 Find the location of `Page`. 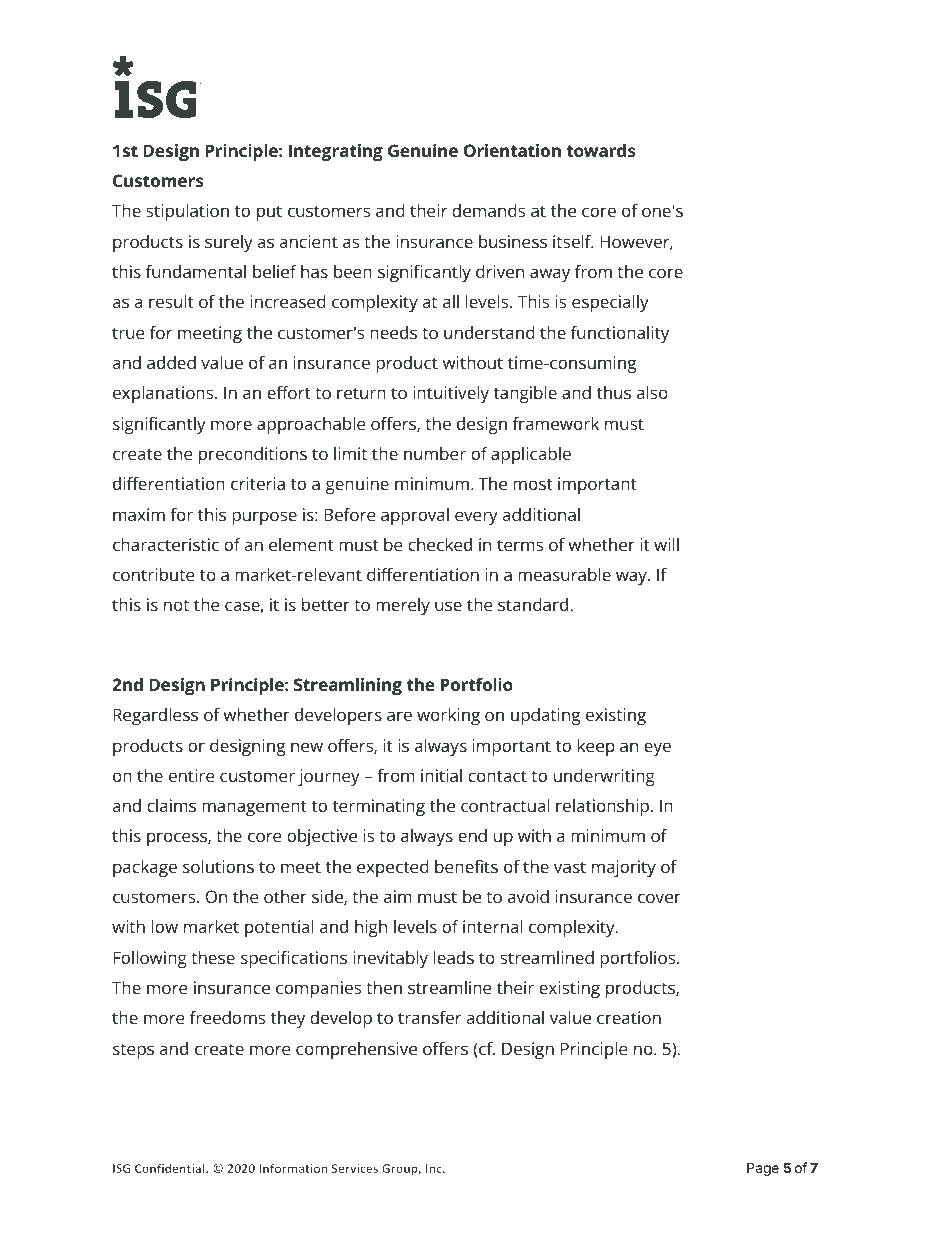

Page is located at coordinates (763, 1169).
